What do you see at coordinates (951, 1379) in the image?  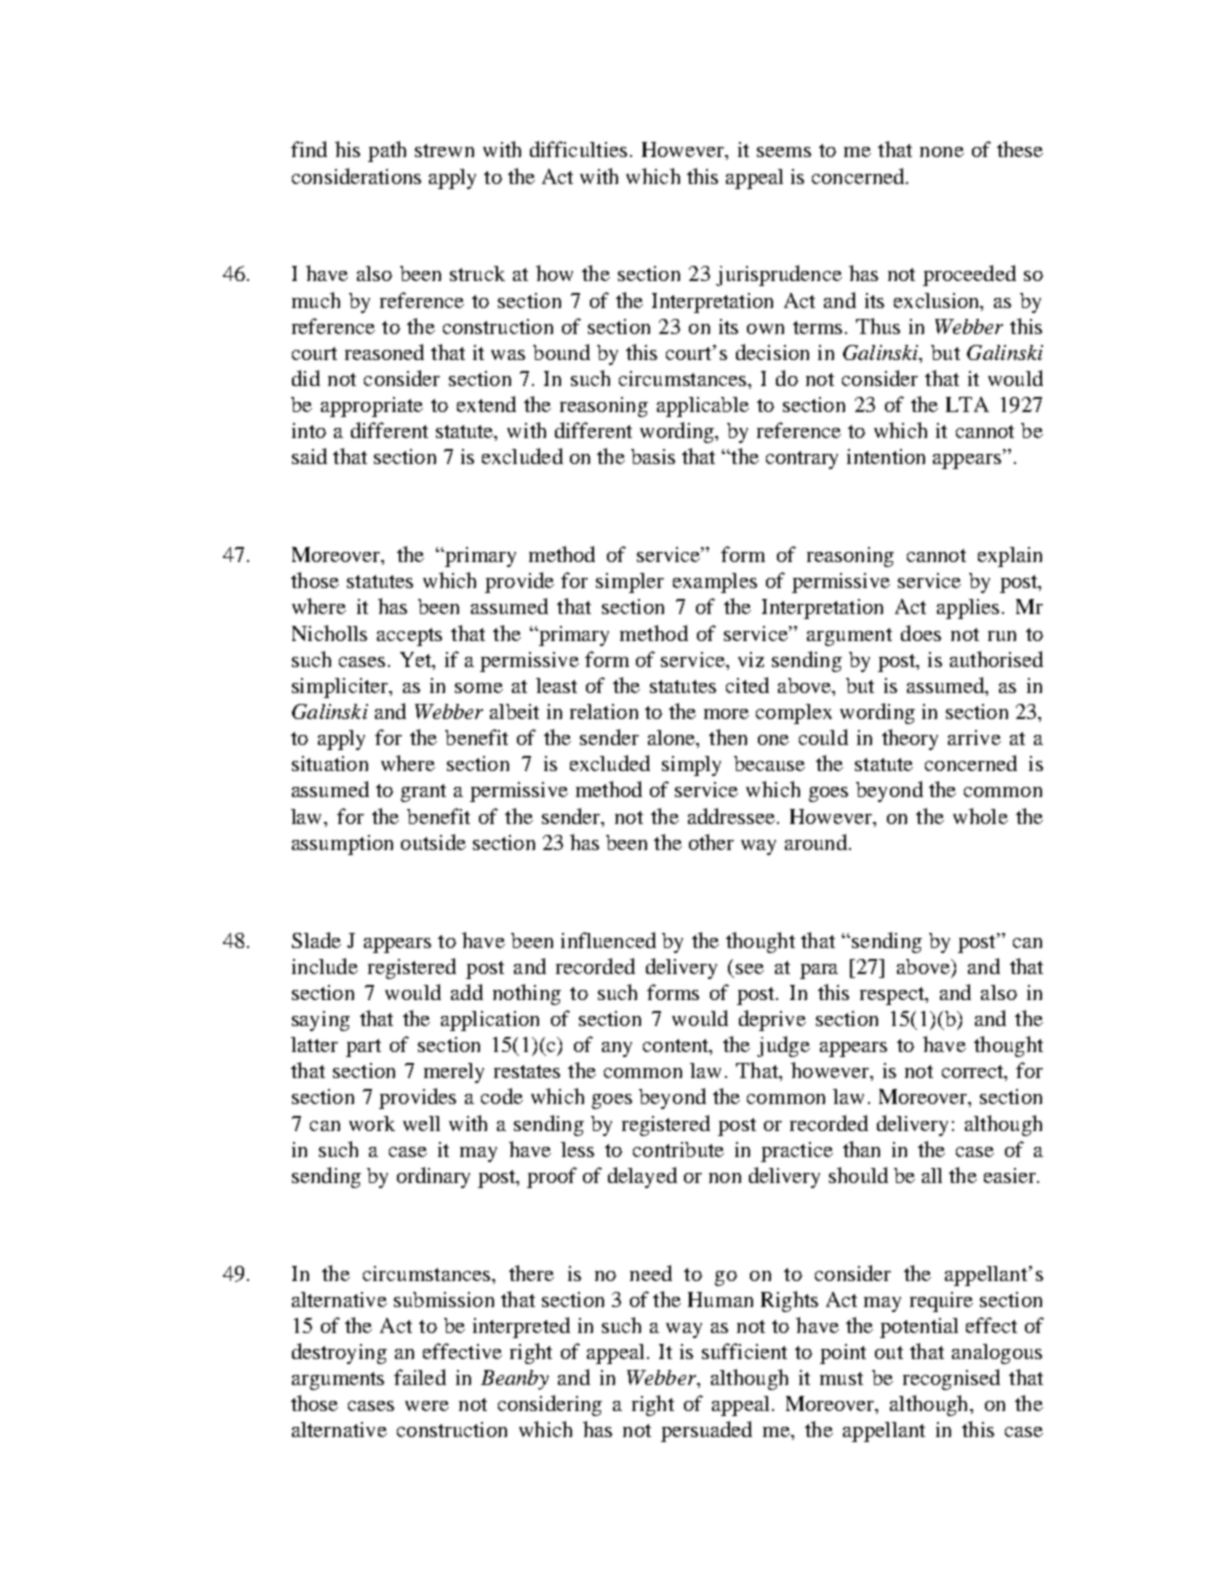 I see `recognised` at bounding box center [951, 1379].
